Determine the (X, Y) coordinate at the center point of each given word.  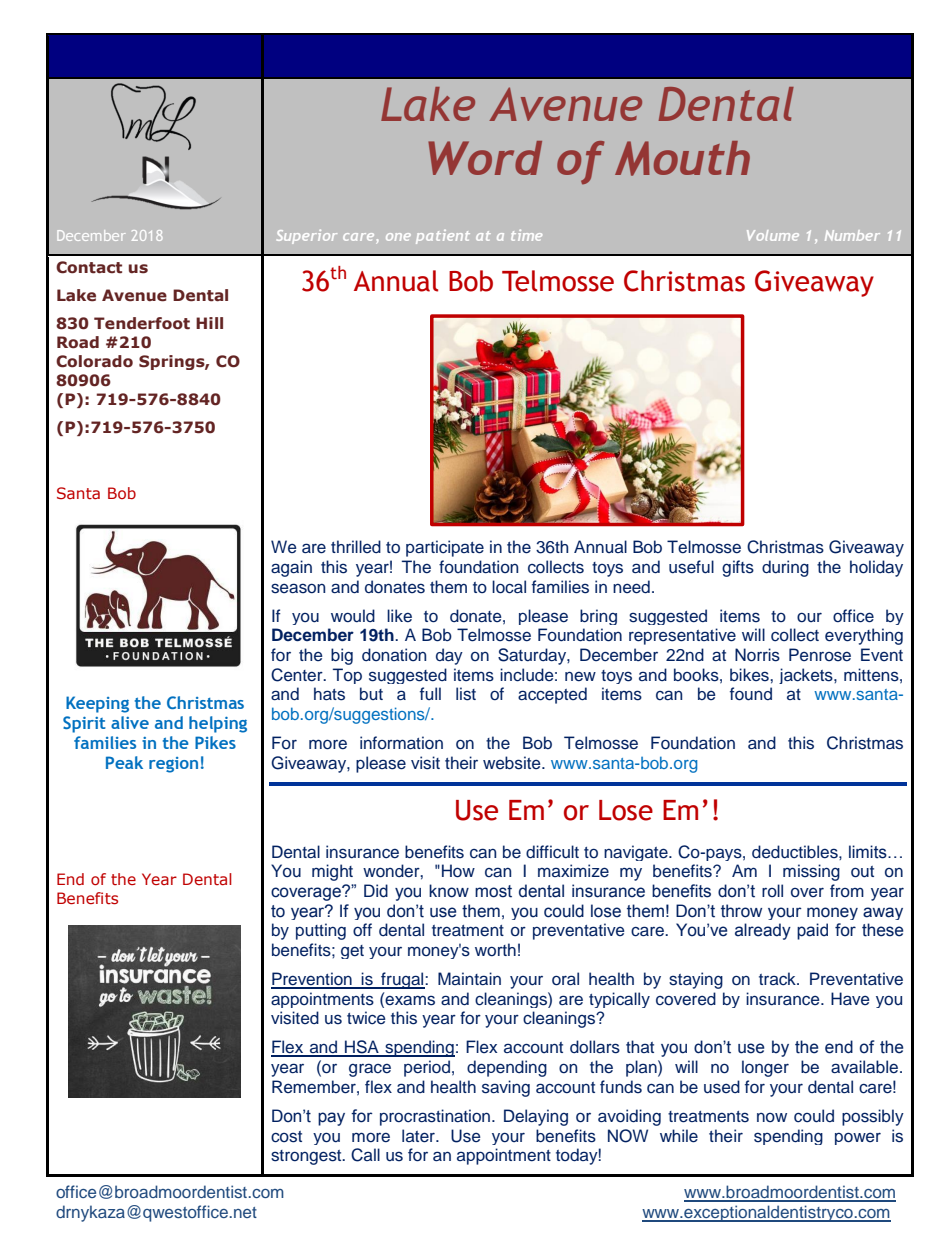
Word (485, 158)
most (493, 891)
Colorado (94, 361)
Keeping (97, 704)
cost (286, 1137)
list (466, 694)
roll (772, 890)
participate (445, 548)
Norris (757, 655)
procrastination (436, 1117)
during (785, 568)
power (858, 1138)
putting (321, 931)
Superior (307, 236)
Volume (773, 235)
